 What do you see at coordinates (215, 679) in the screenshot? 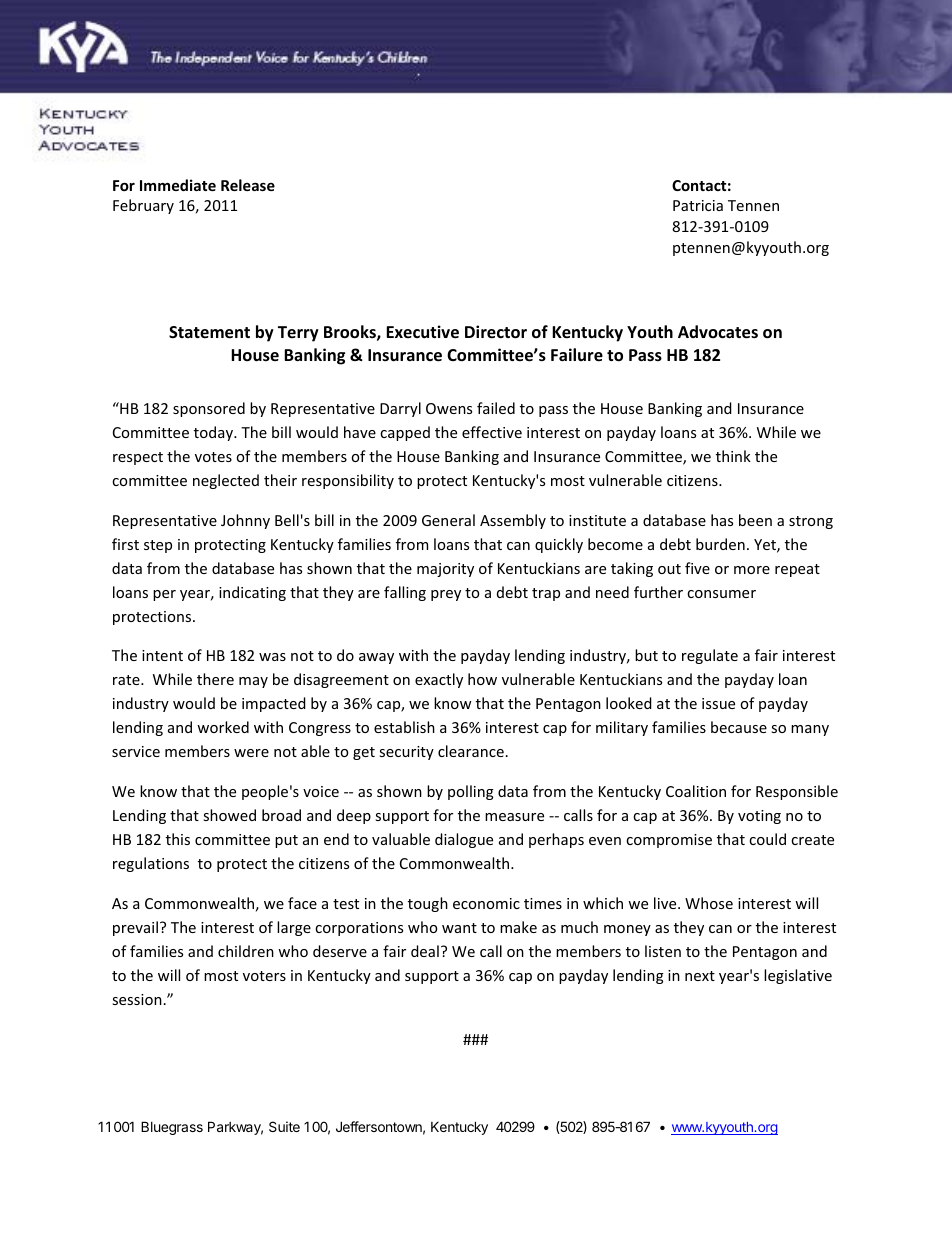
I see `there` at bounding box center [215, 679].
